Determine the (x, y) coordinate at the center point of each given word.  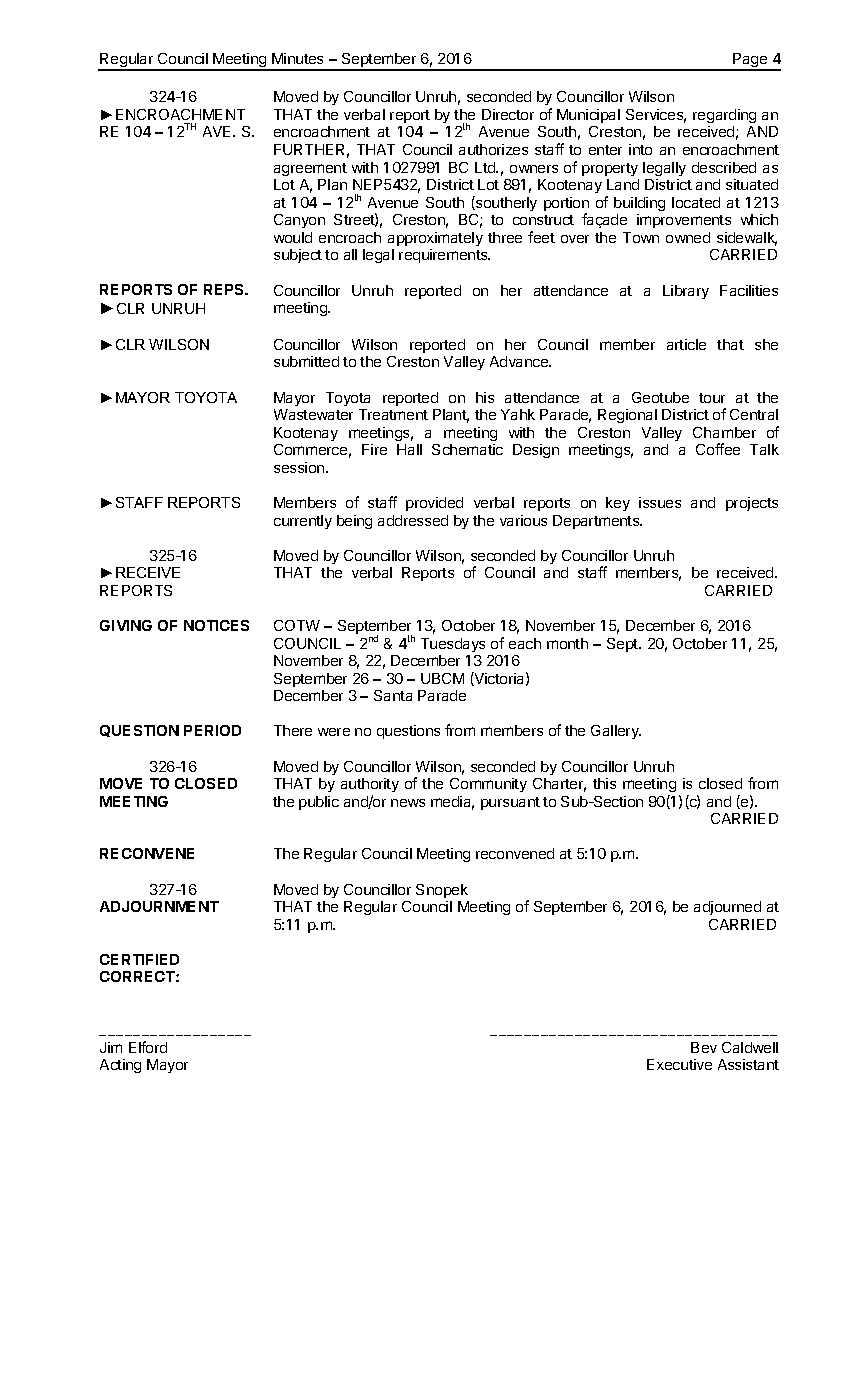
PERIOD (212, 730)
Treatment (393, 414)
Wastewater (313, 414)
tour (712, 398)
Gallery (616, 732)
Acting (120, 1066)
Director (508, 114)
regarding (724, 116)
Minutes (297, 58)
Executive (679, 1064)
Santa (393, 695)
